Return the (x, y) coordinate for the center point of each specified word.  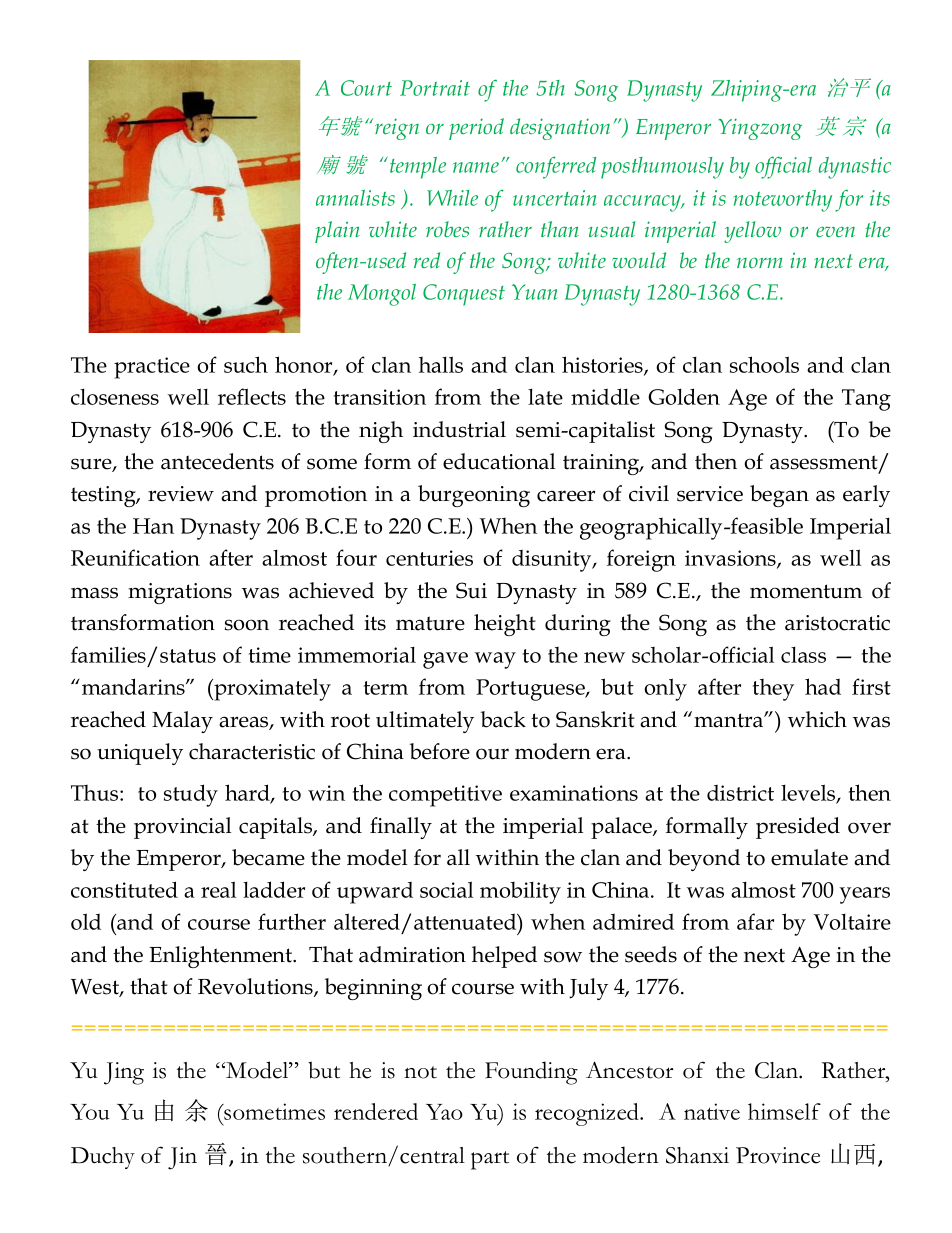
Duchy (103, 1158)
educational (499, 461)
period (476, 129)
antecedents (217, 461)
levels (809, 794)
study (191, 795)
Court (366, 88)
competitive (445, 796)
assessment (825, 463)
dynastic (855, 168)
